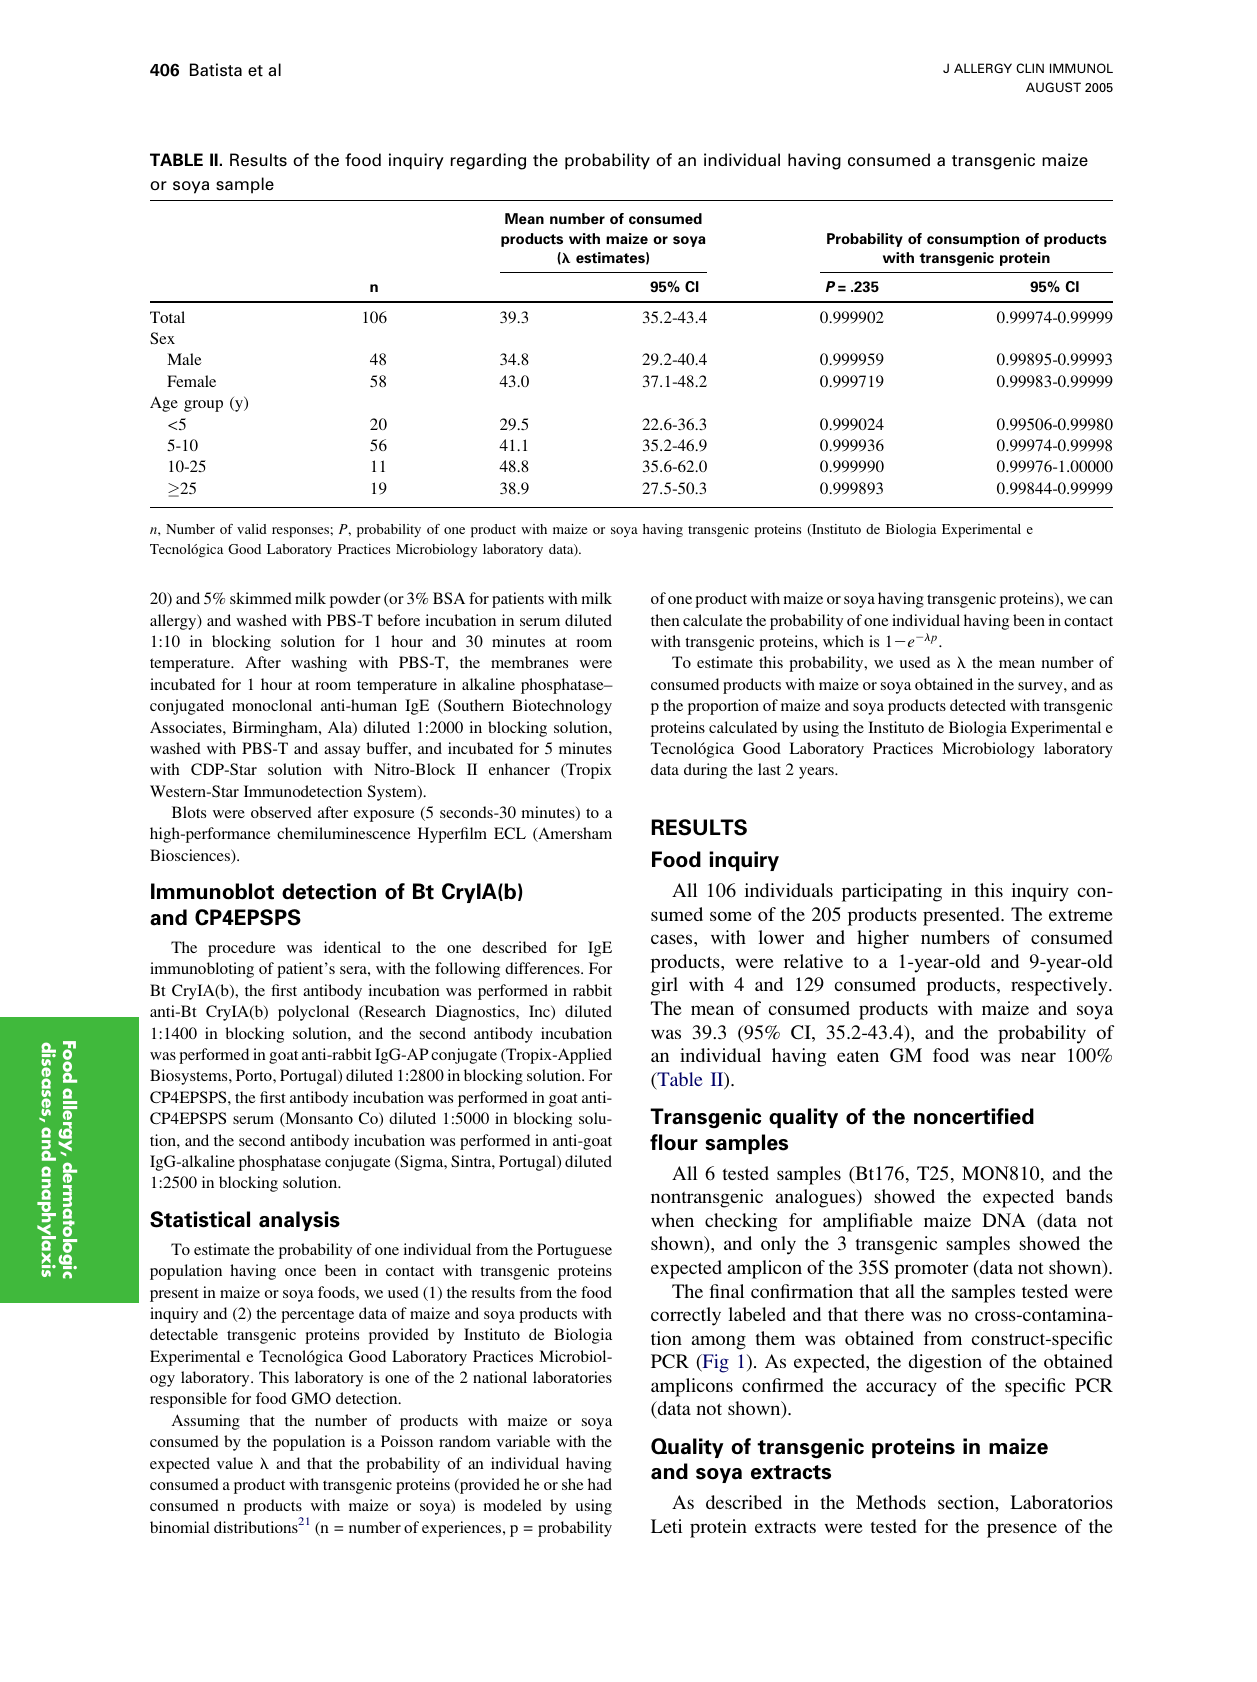 This screenshot has height=1682, width=1257. Describe the element at coordinates (488, 161) in the screenshot. I see `regarding` at that location.
